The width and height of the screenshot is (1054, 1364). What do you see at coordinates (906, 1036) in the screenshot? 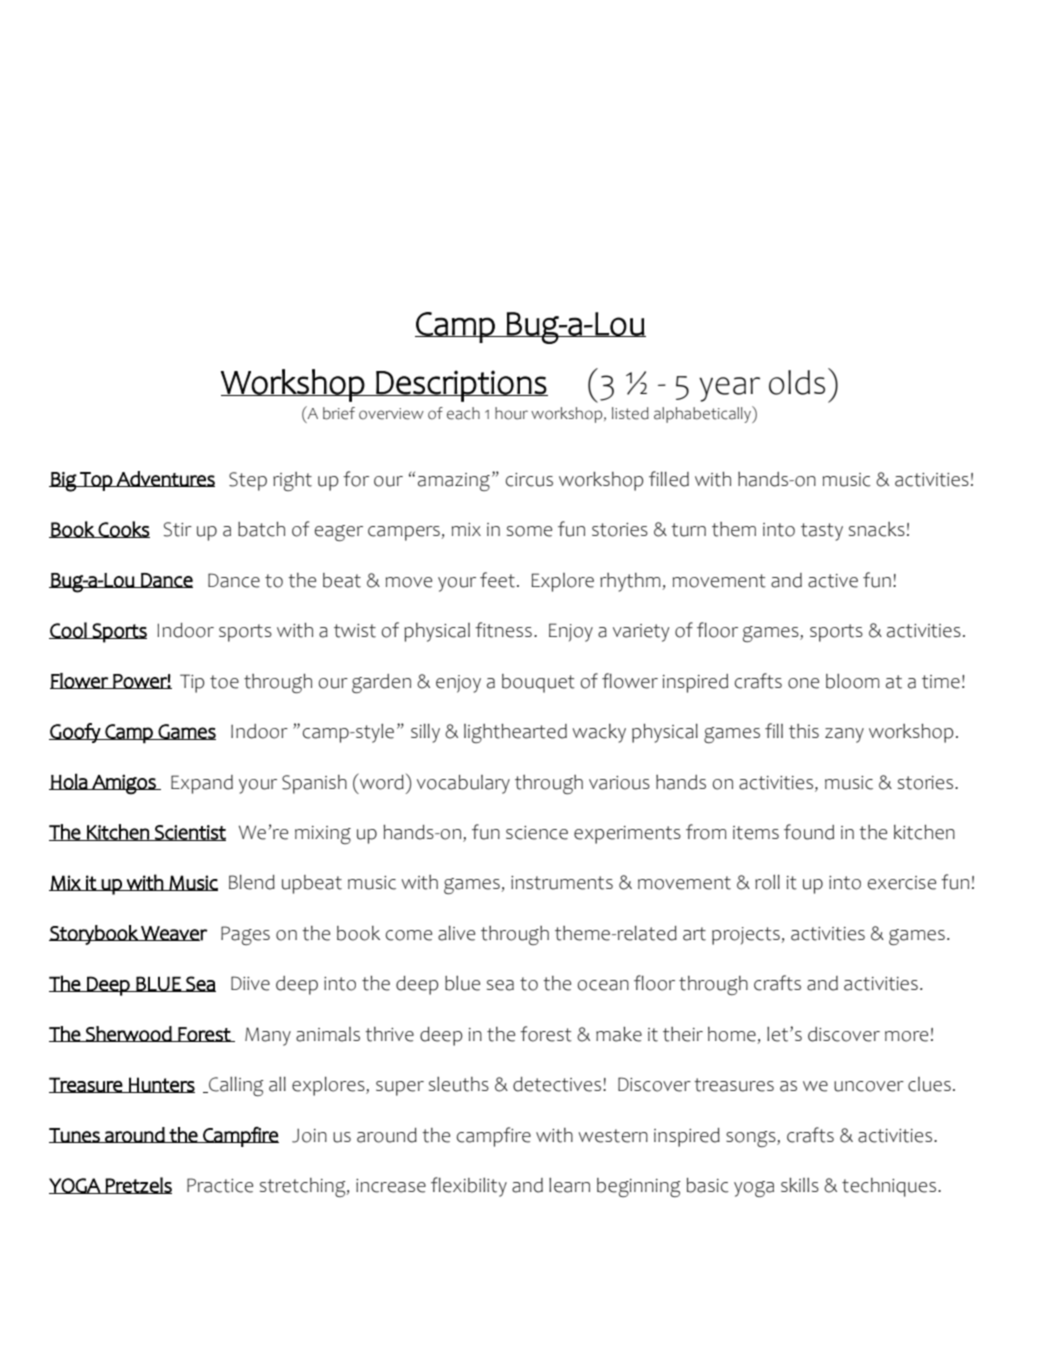
I see `more` at bounding box center [906, 1036].
